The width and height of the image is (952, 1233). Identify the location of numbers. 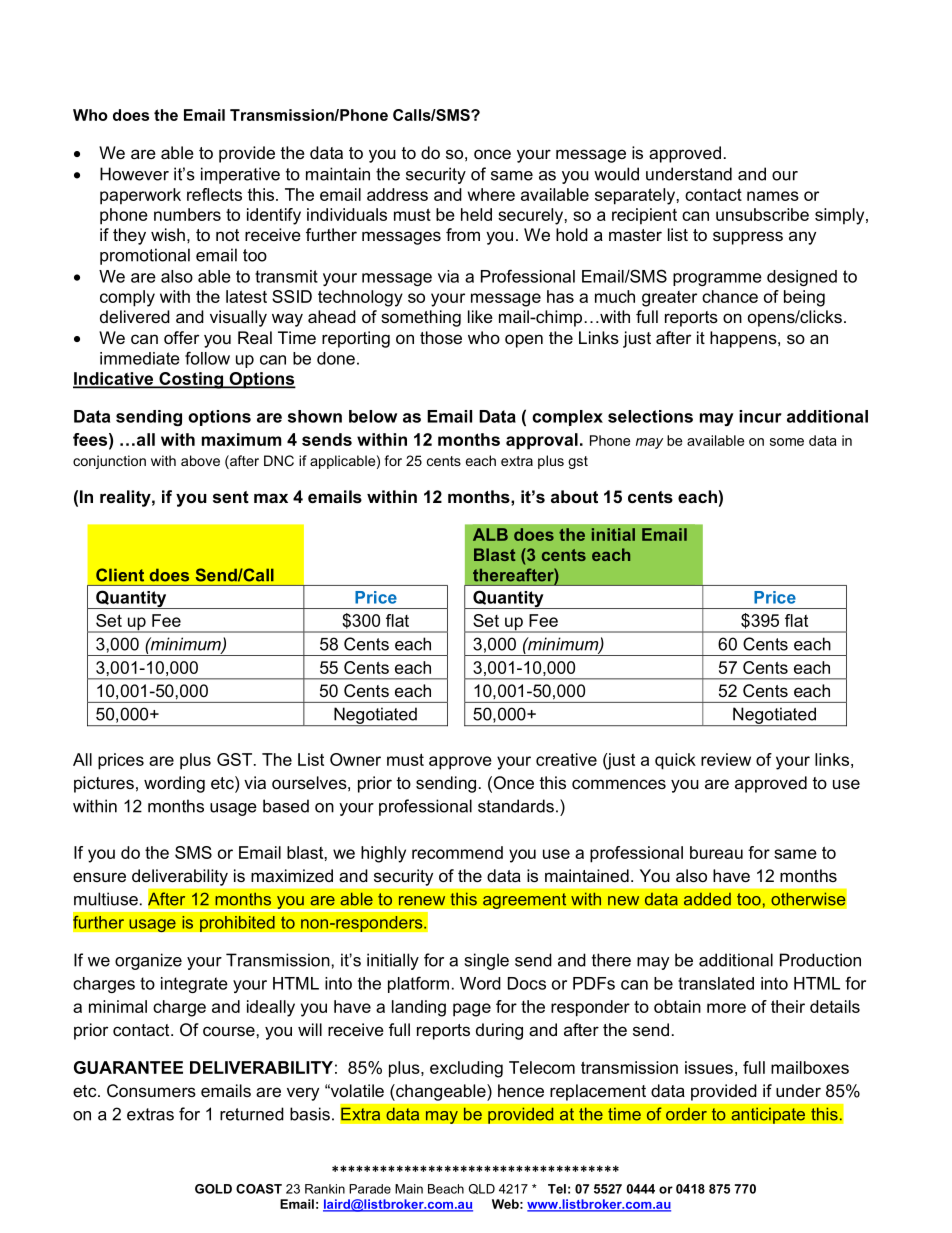
(187, 214).
